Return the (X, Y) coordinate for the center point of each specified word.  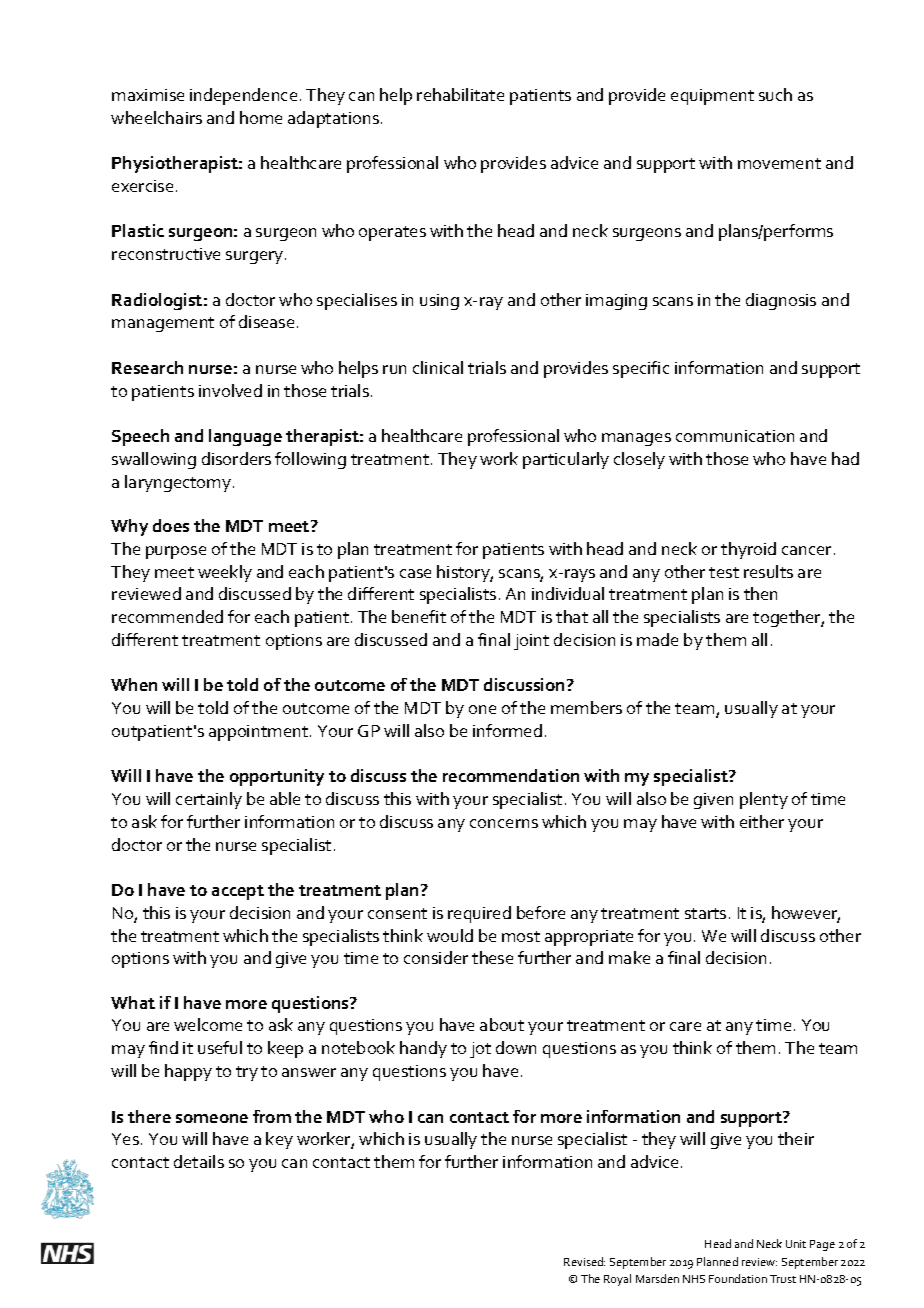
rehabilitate (460, 94)
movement (779, 163)
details (199, 1161)
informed (507, 730)
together (788, 618)
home (261, 117)
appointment (258, 733)
